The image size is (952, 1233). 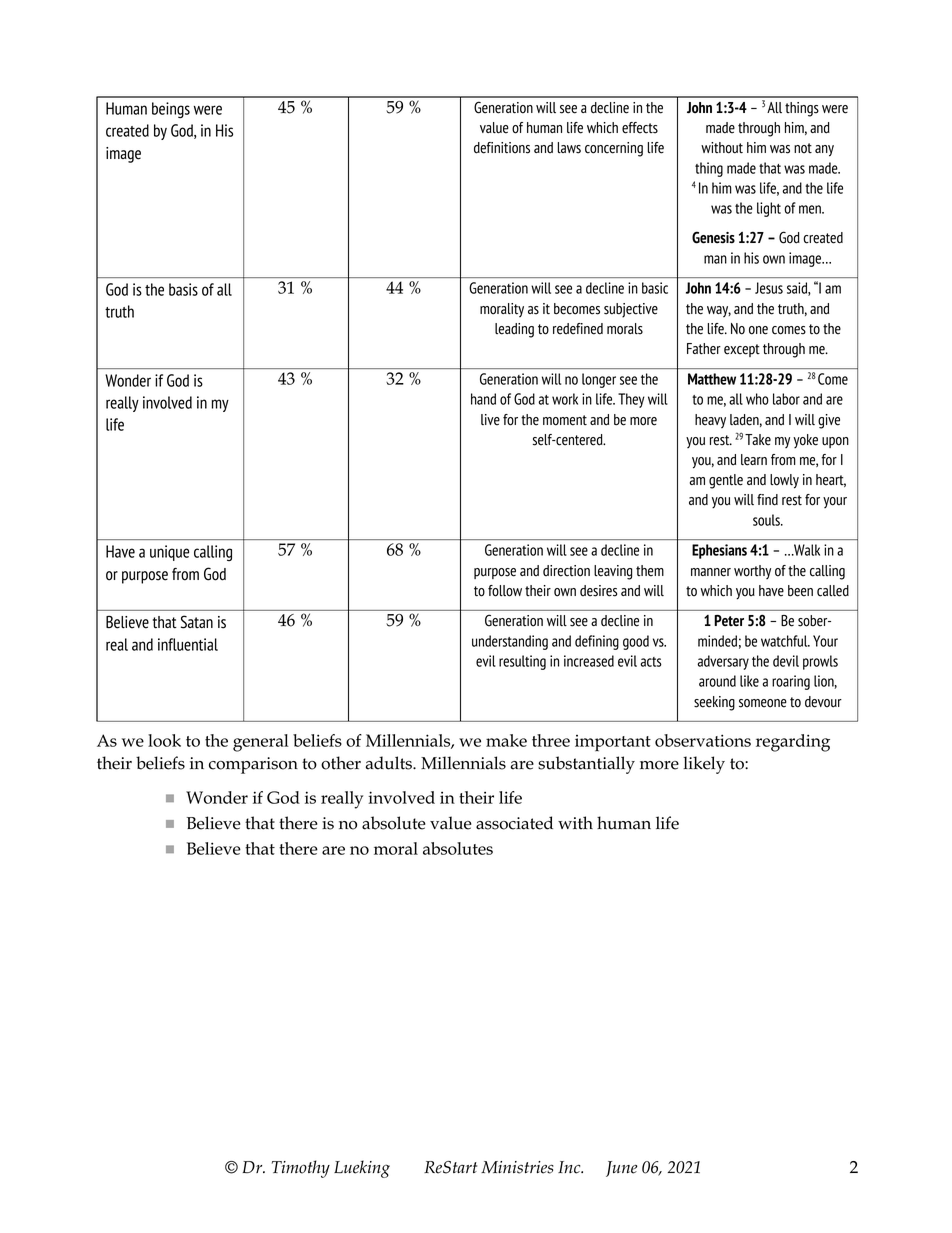 I want to click on not, so click(x=803, y=148).
